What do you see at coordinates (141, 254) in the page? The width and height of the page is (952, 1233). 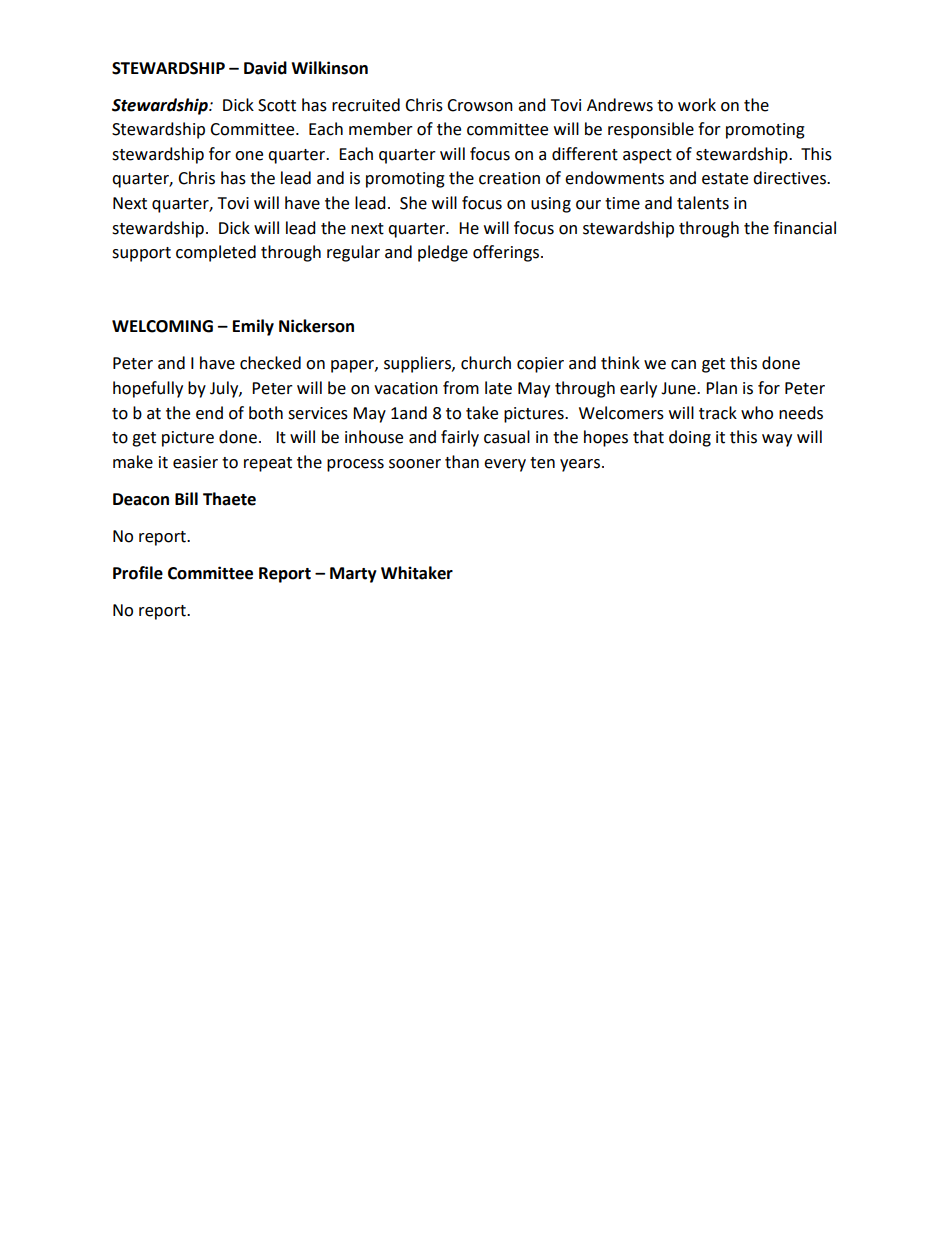 I see `support` at bounding box center [141, 254].
